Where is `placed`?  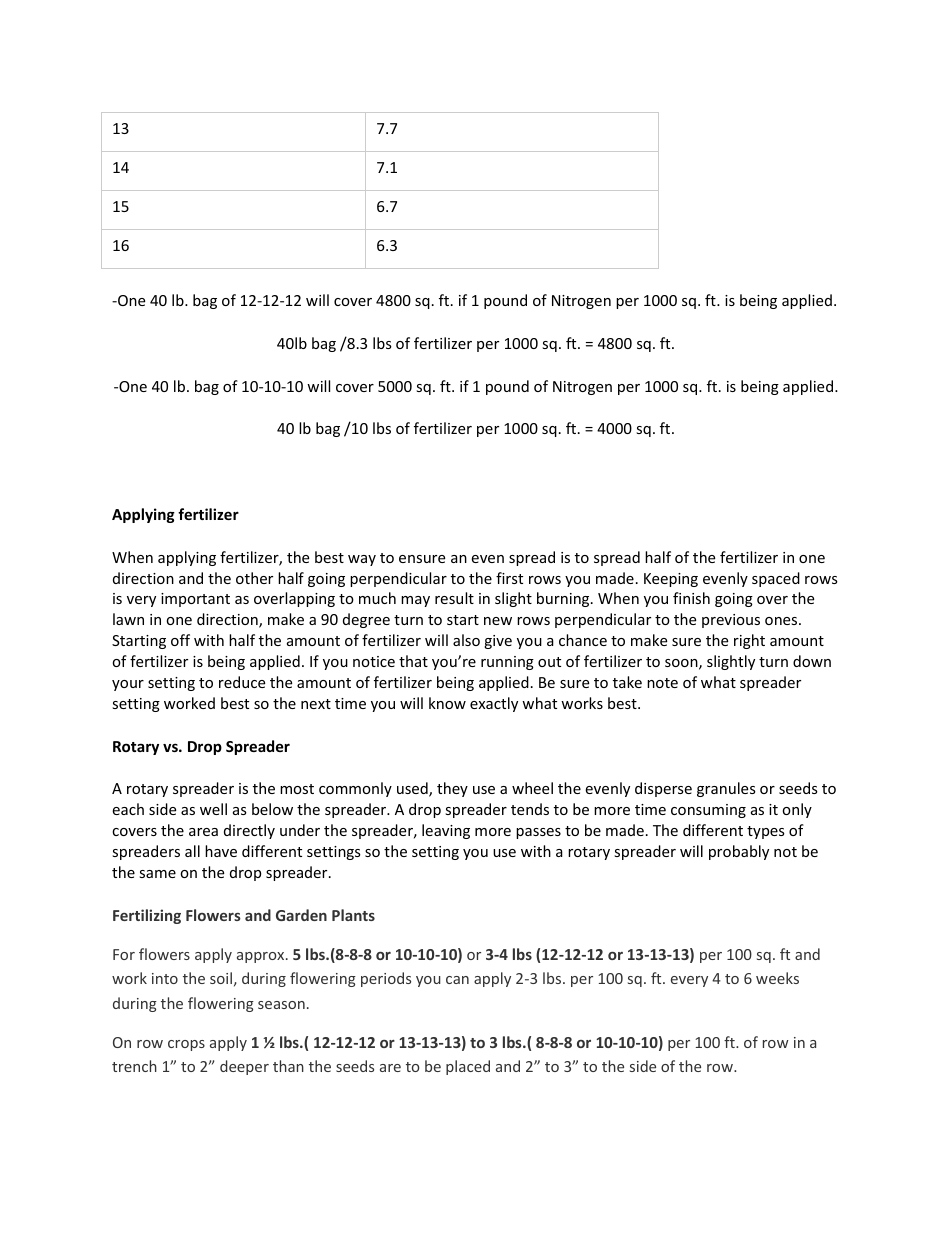
placed is located at coordinates (468, 1067).
